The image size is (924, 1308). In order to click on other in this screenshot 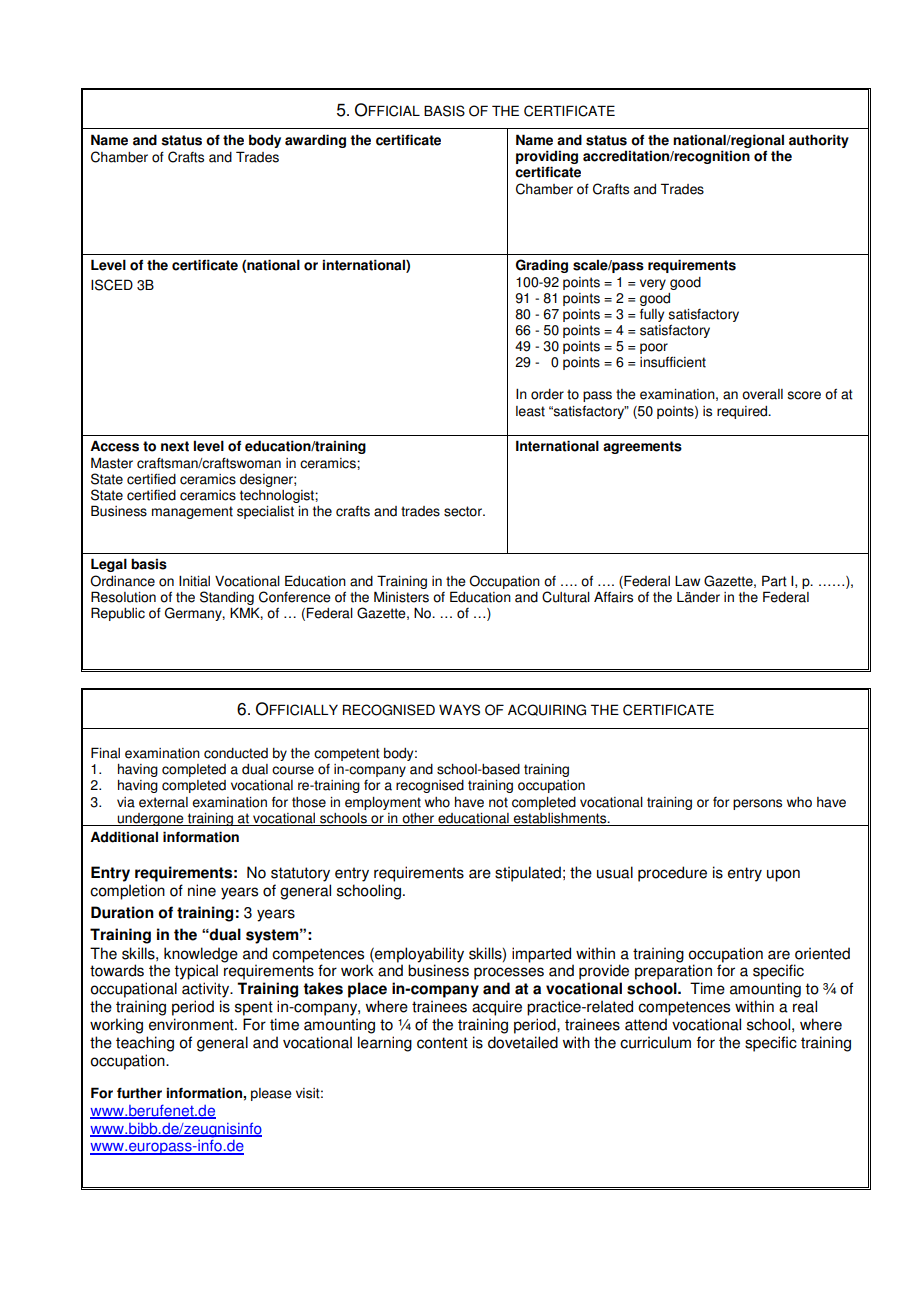, I will do `click(418, 818)`.
